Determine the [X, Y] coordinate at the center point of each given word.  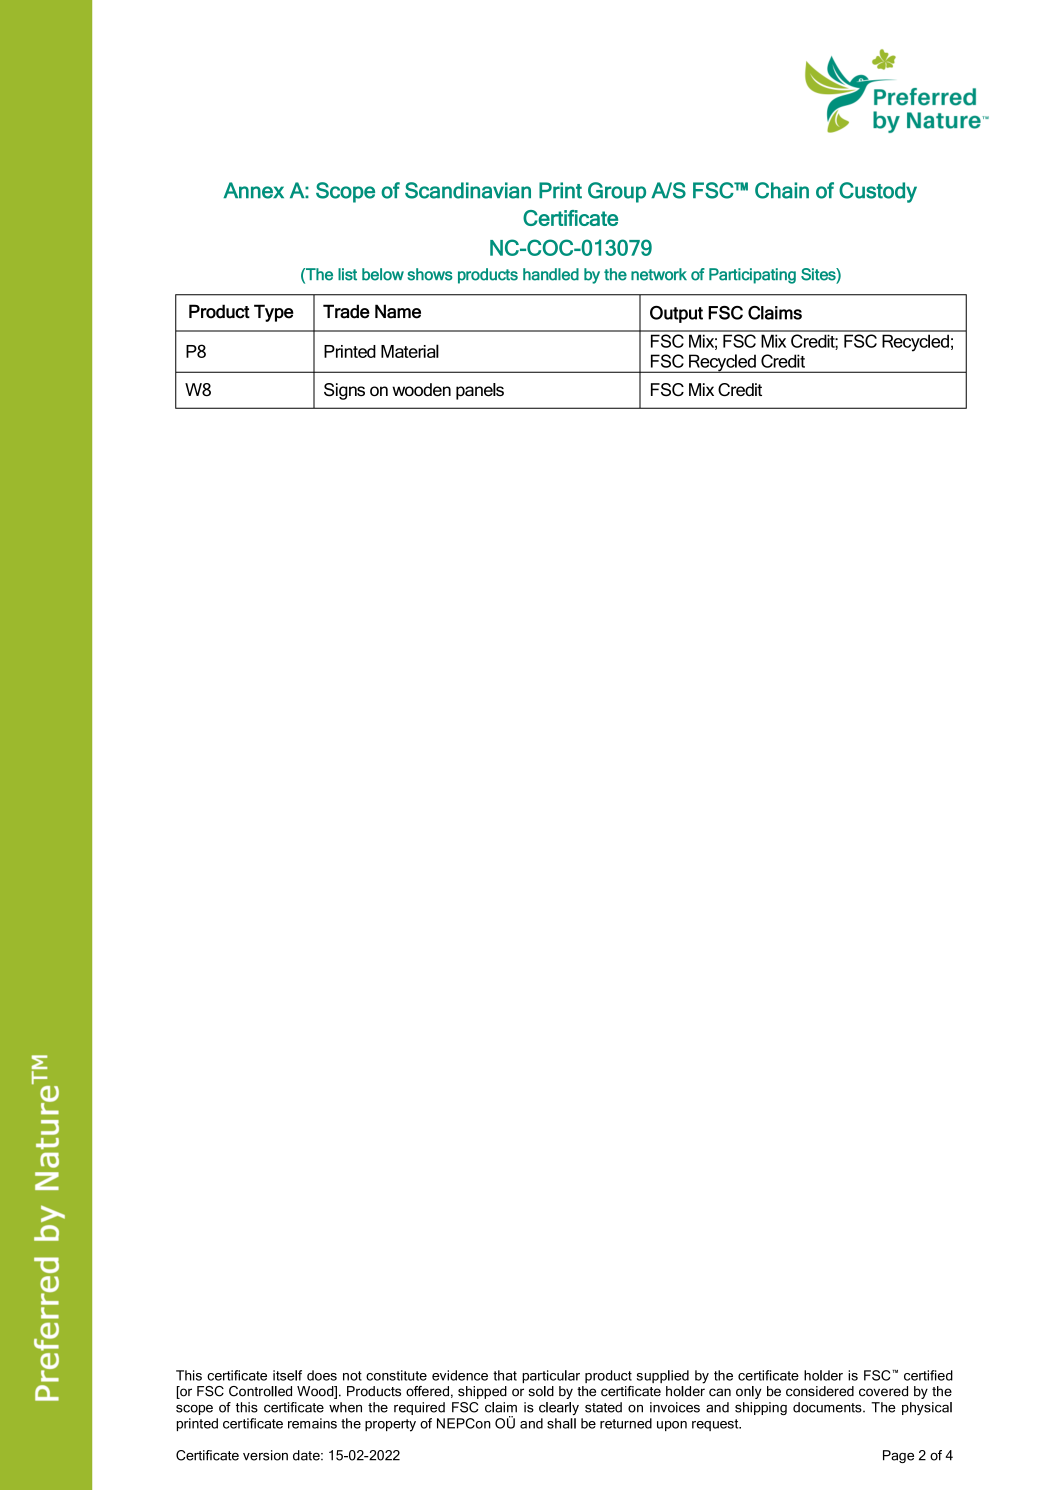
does [322, 1375]
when [345, 1407]
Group [617, 192]
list [347, 274]
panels [480, 391]
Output [676, 314]
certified [928, 1375]
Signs [344, 391]
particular [551, 1376]
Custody [878, 192]
